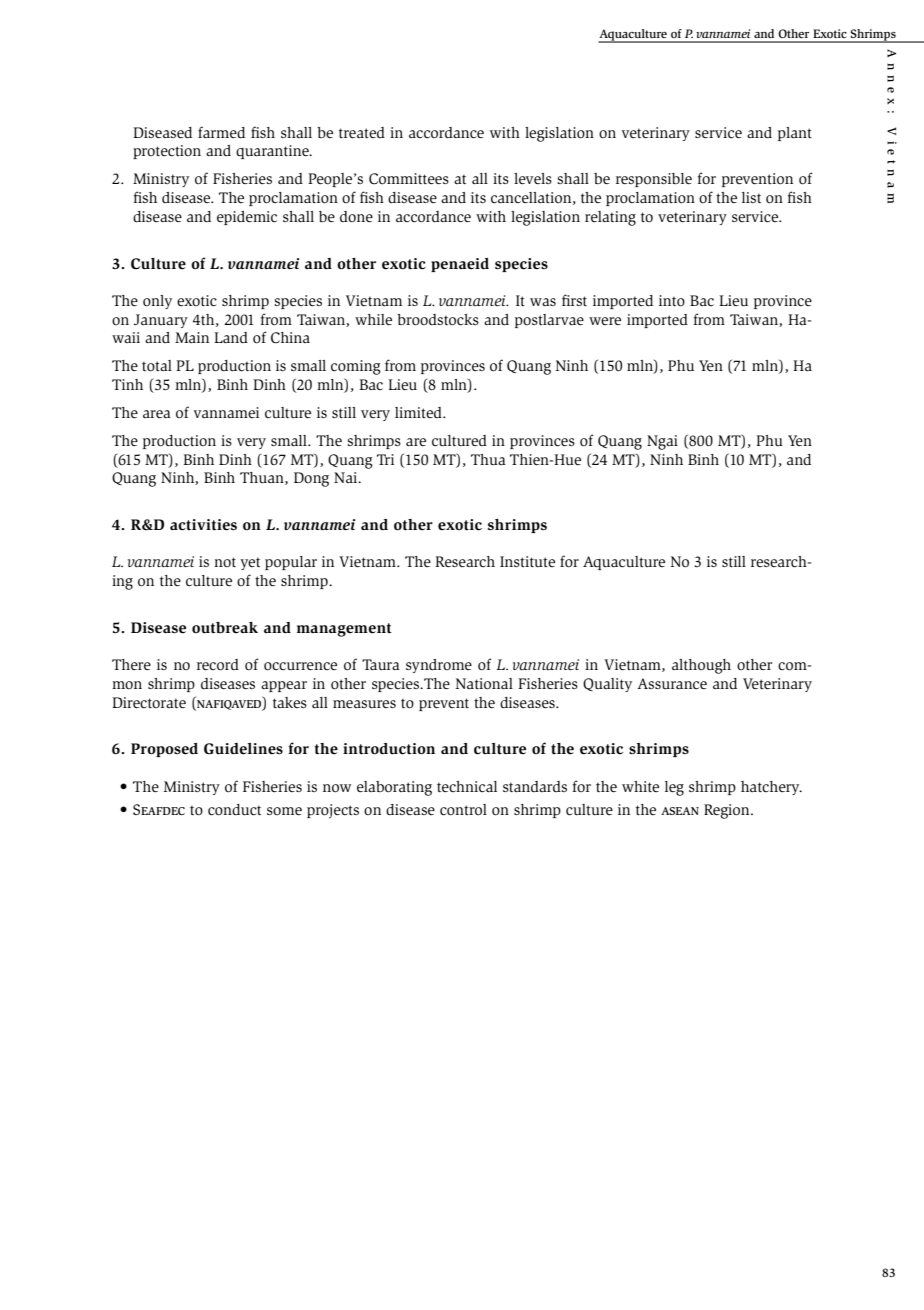  Describe the element at coordinates (409, 179) in the screenshot. I see `Committees` at that location.
